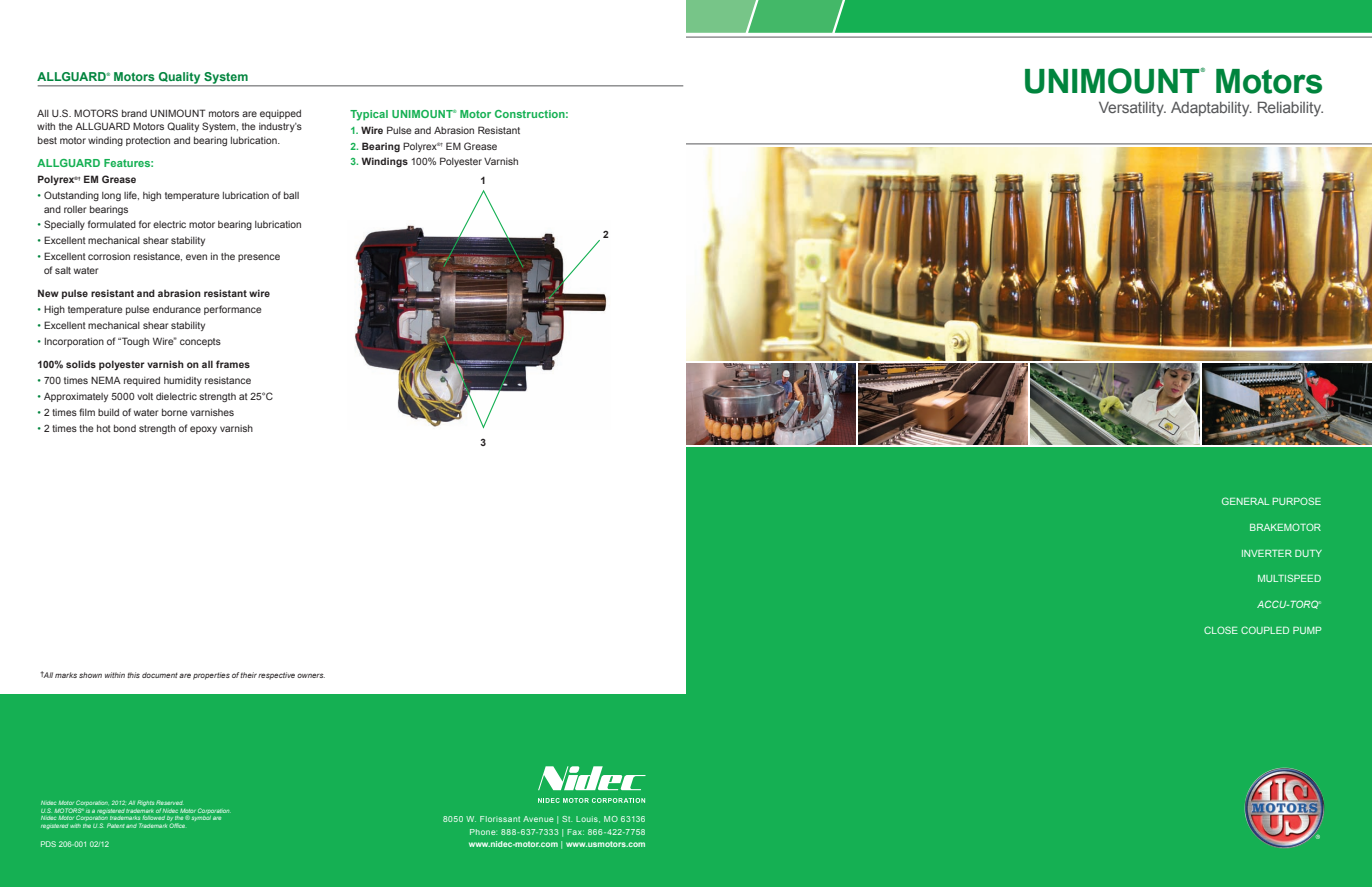  Describe the element at coordinates (538, 819) in the screenshot. I see `Avenue` at that location.
